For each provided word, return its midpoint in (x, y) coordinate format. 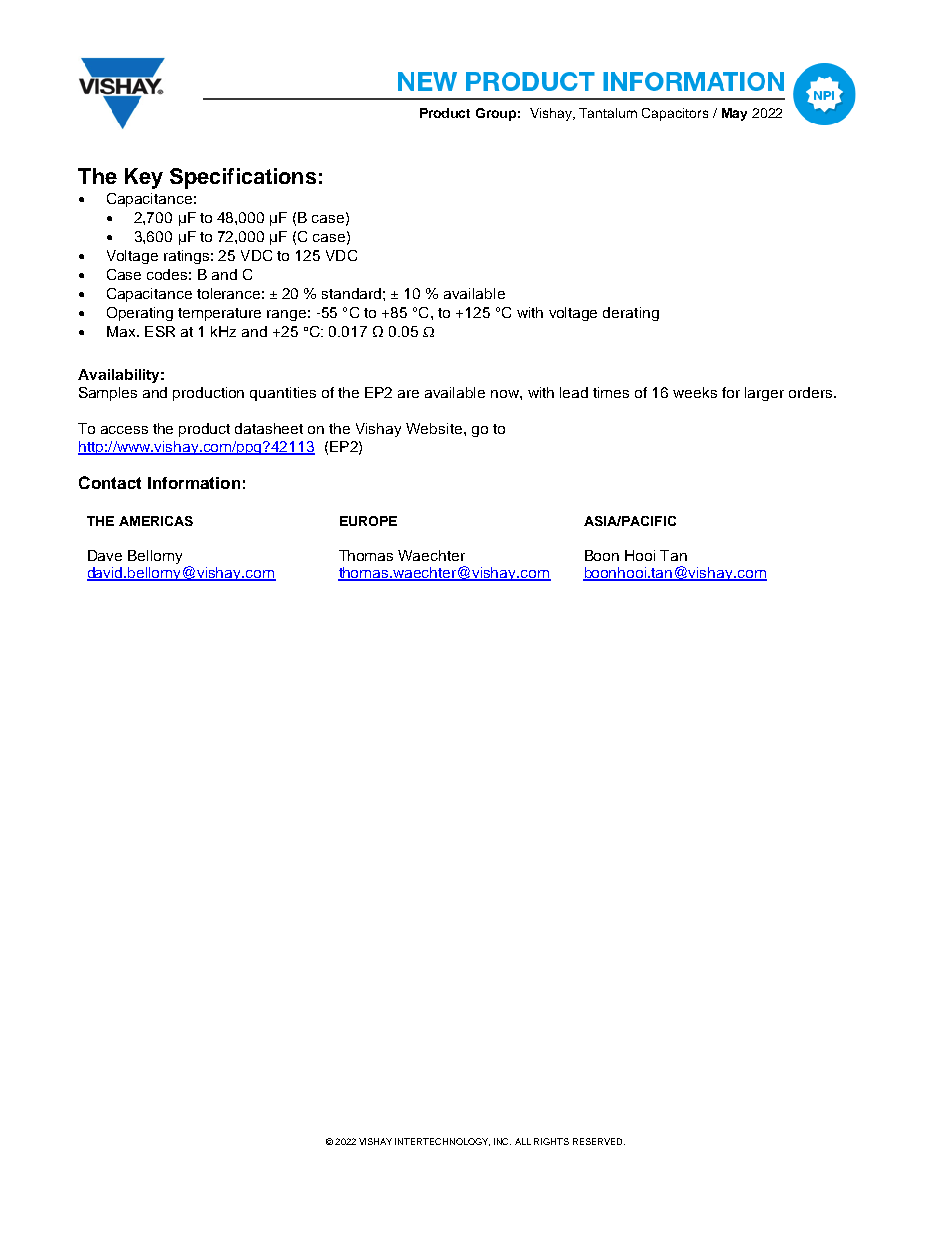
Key (144, 178)
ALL (523, 1141)
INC (502, 1141)
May (734, 114)
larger (764, 394)
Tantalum (608, 113)
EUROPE (368, 521)
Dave (105, 555)
